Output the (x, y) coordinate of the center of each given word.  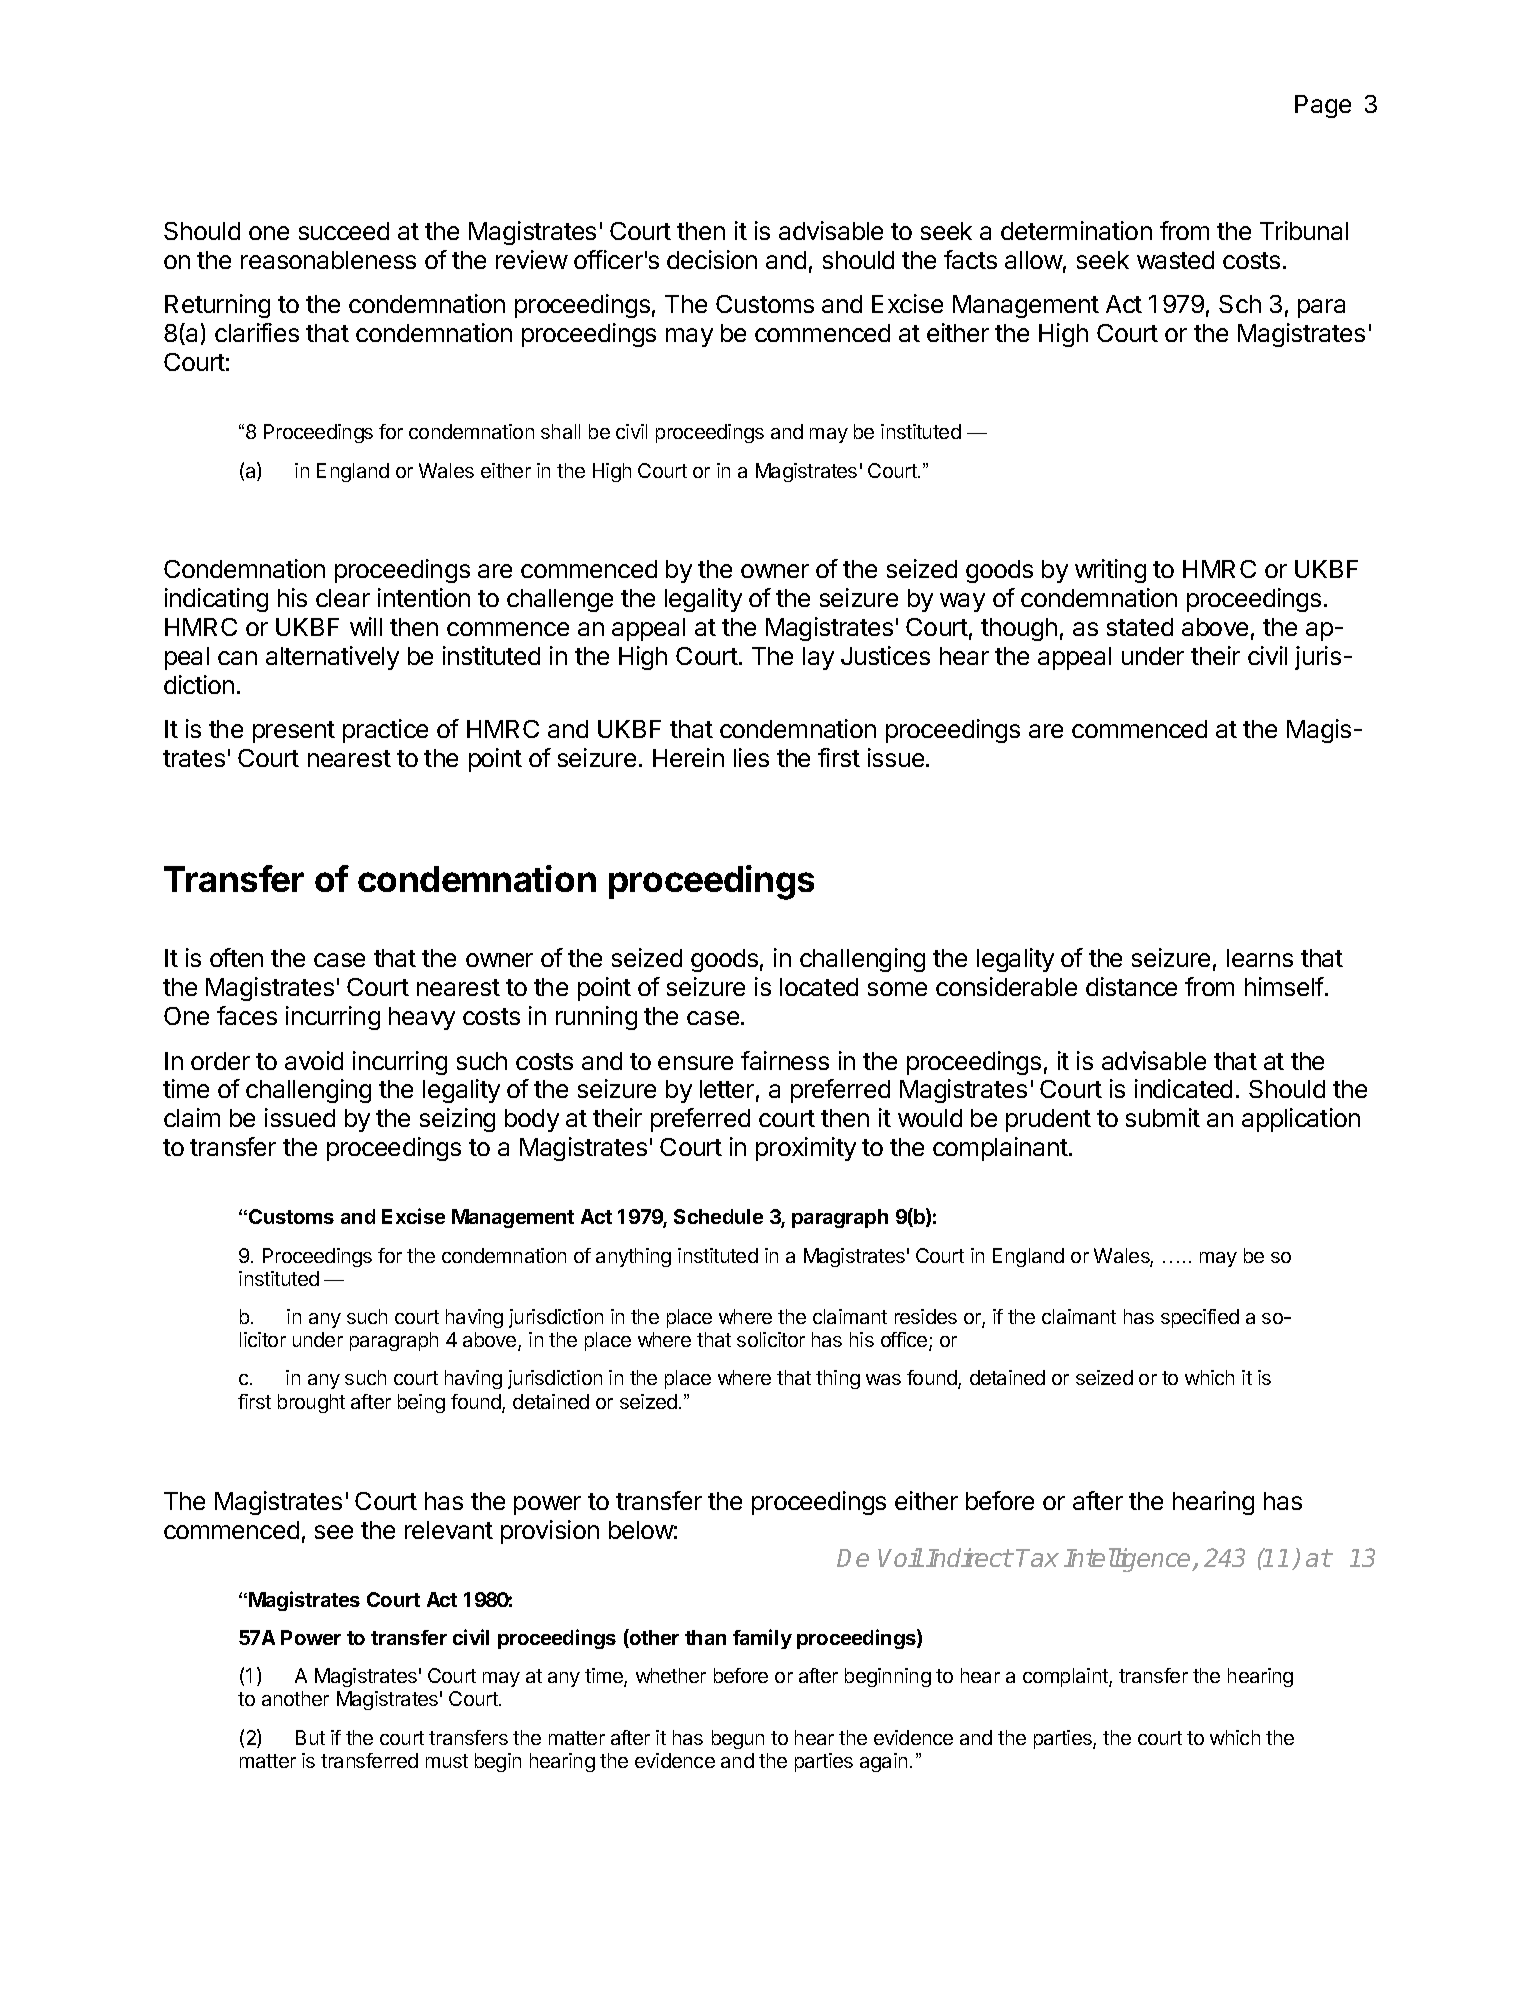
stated (1140, 627)
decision (712, 259)
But (310, 1737)
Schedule (718, 1216)
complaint (1066, 1677)
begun (738, 1739)
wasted (1175, 260)
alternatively (332, 658)
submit (1163, 1117)
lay (818, 658)
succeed (344, 231)
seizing (457, 1120)
